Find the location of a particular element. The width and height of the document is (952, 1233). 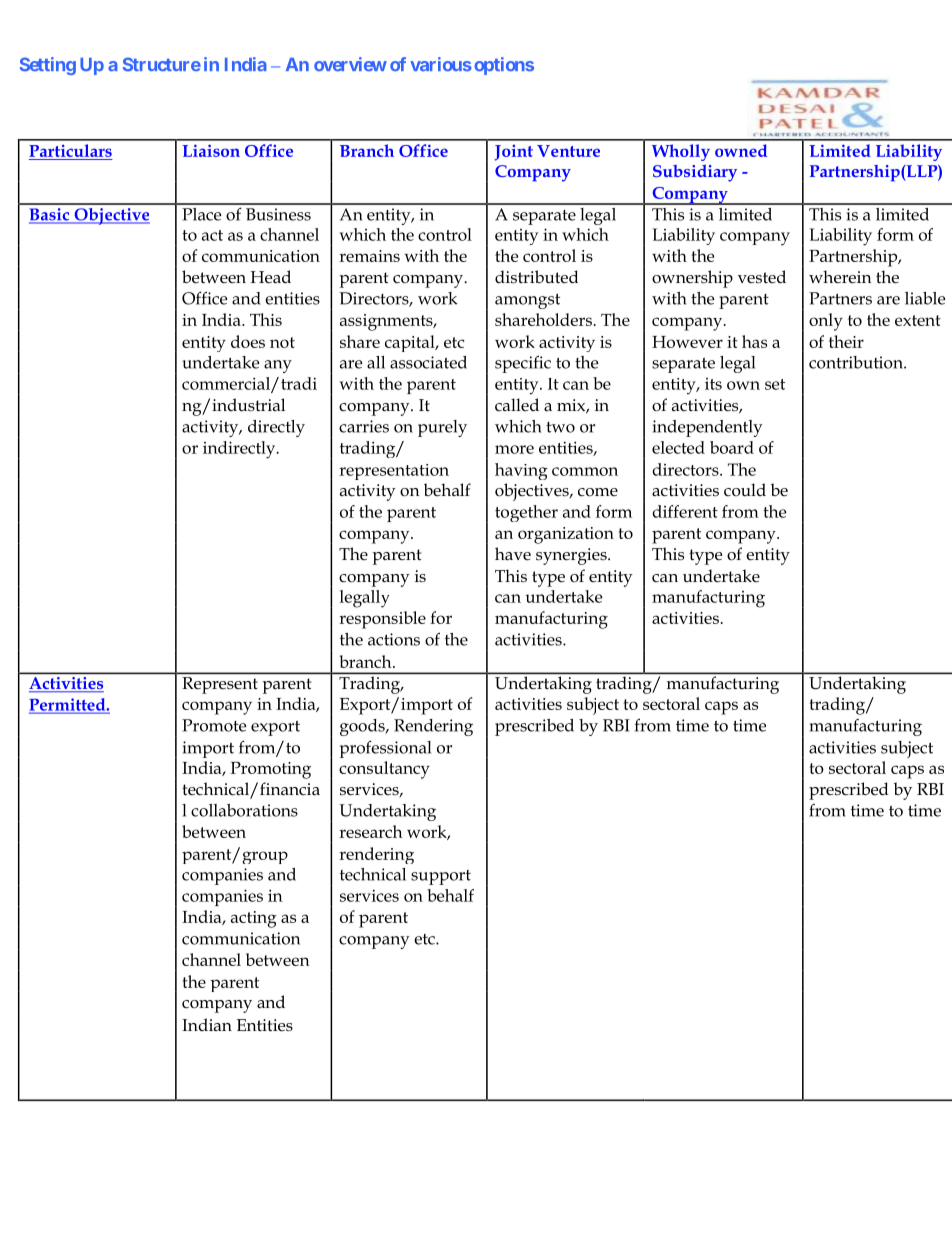

could is located at coordinates (745, 490).
